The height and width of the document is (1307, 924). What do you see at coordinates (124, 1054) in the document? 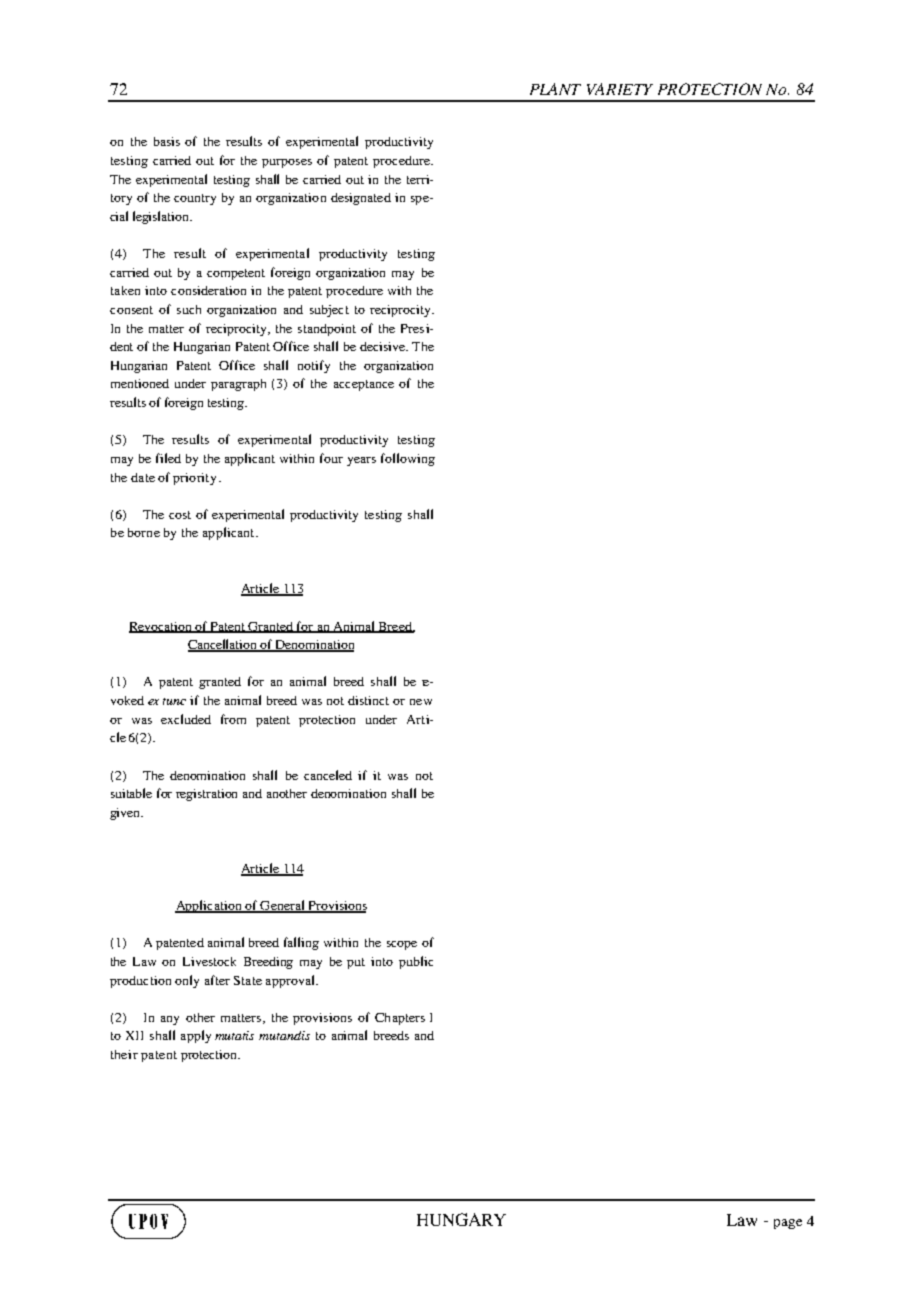
I see `their` at bounding box center [124, 1054].
